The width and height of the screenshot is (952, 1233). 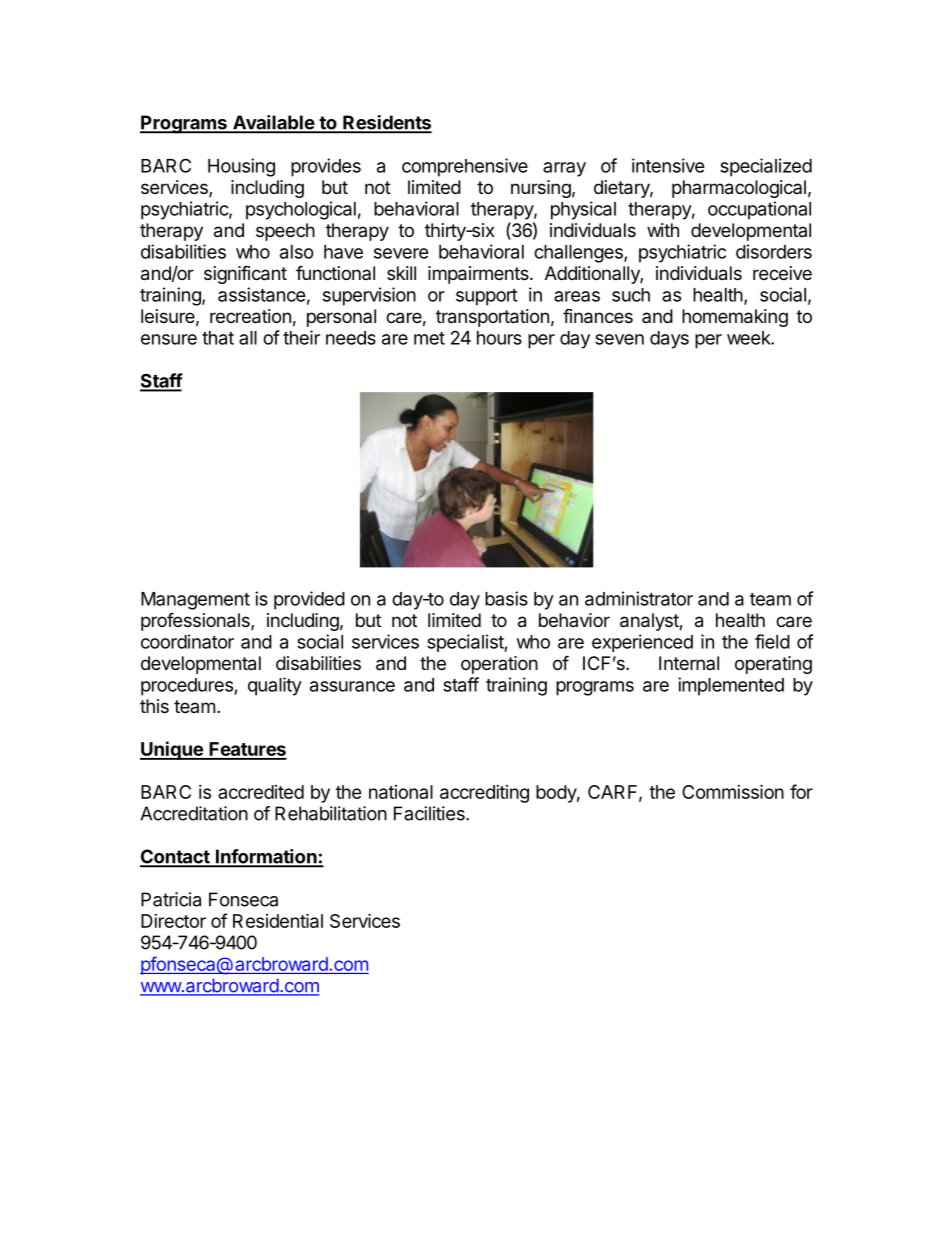 I want to click on Facilities, so click(x=430, y=813).
